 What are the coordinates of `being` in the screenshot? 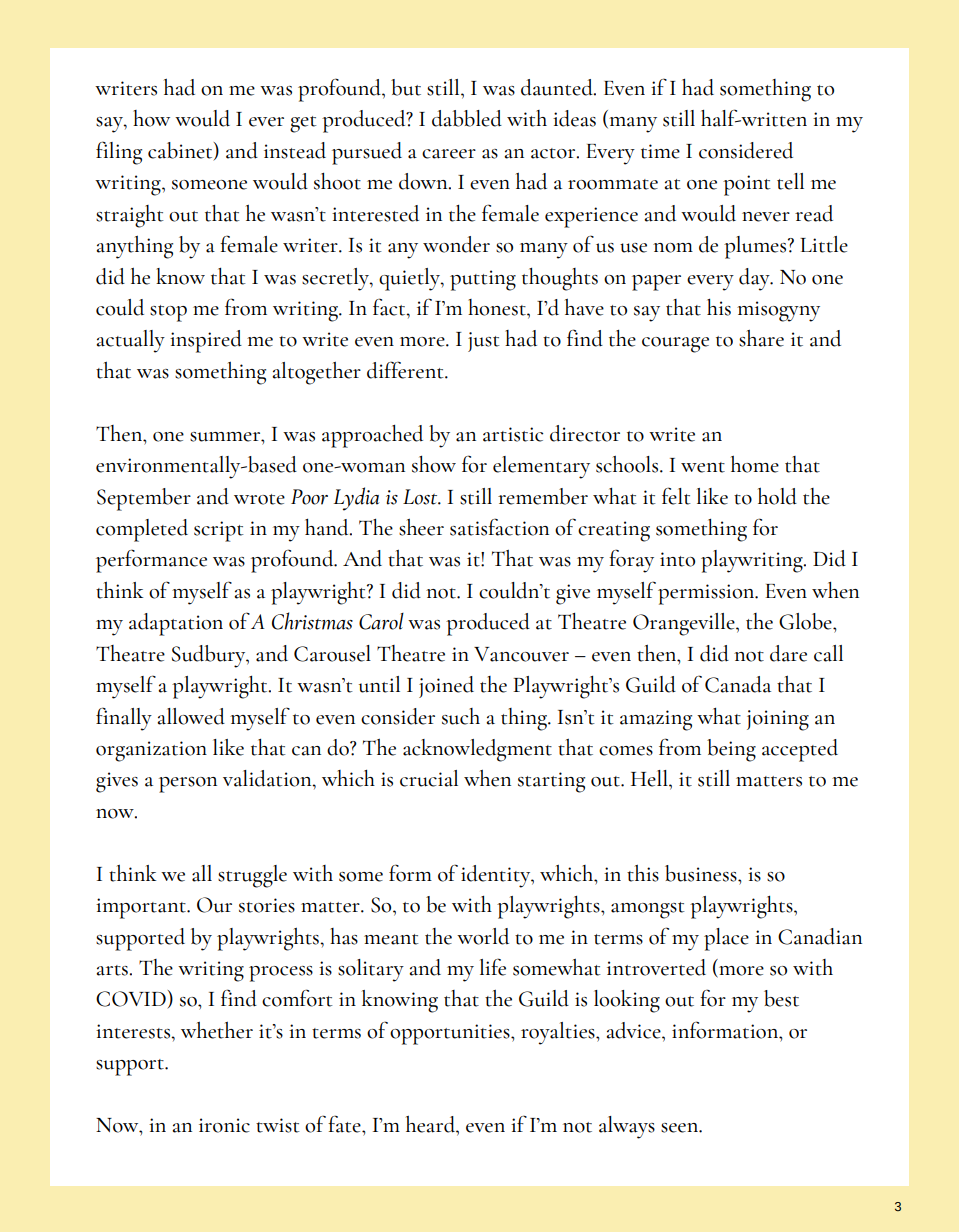 It's located at (731, 750).
